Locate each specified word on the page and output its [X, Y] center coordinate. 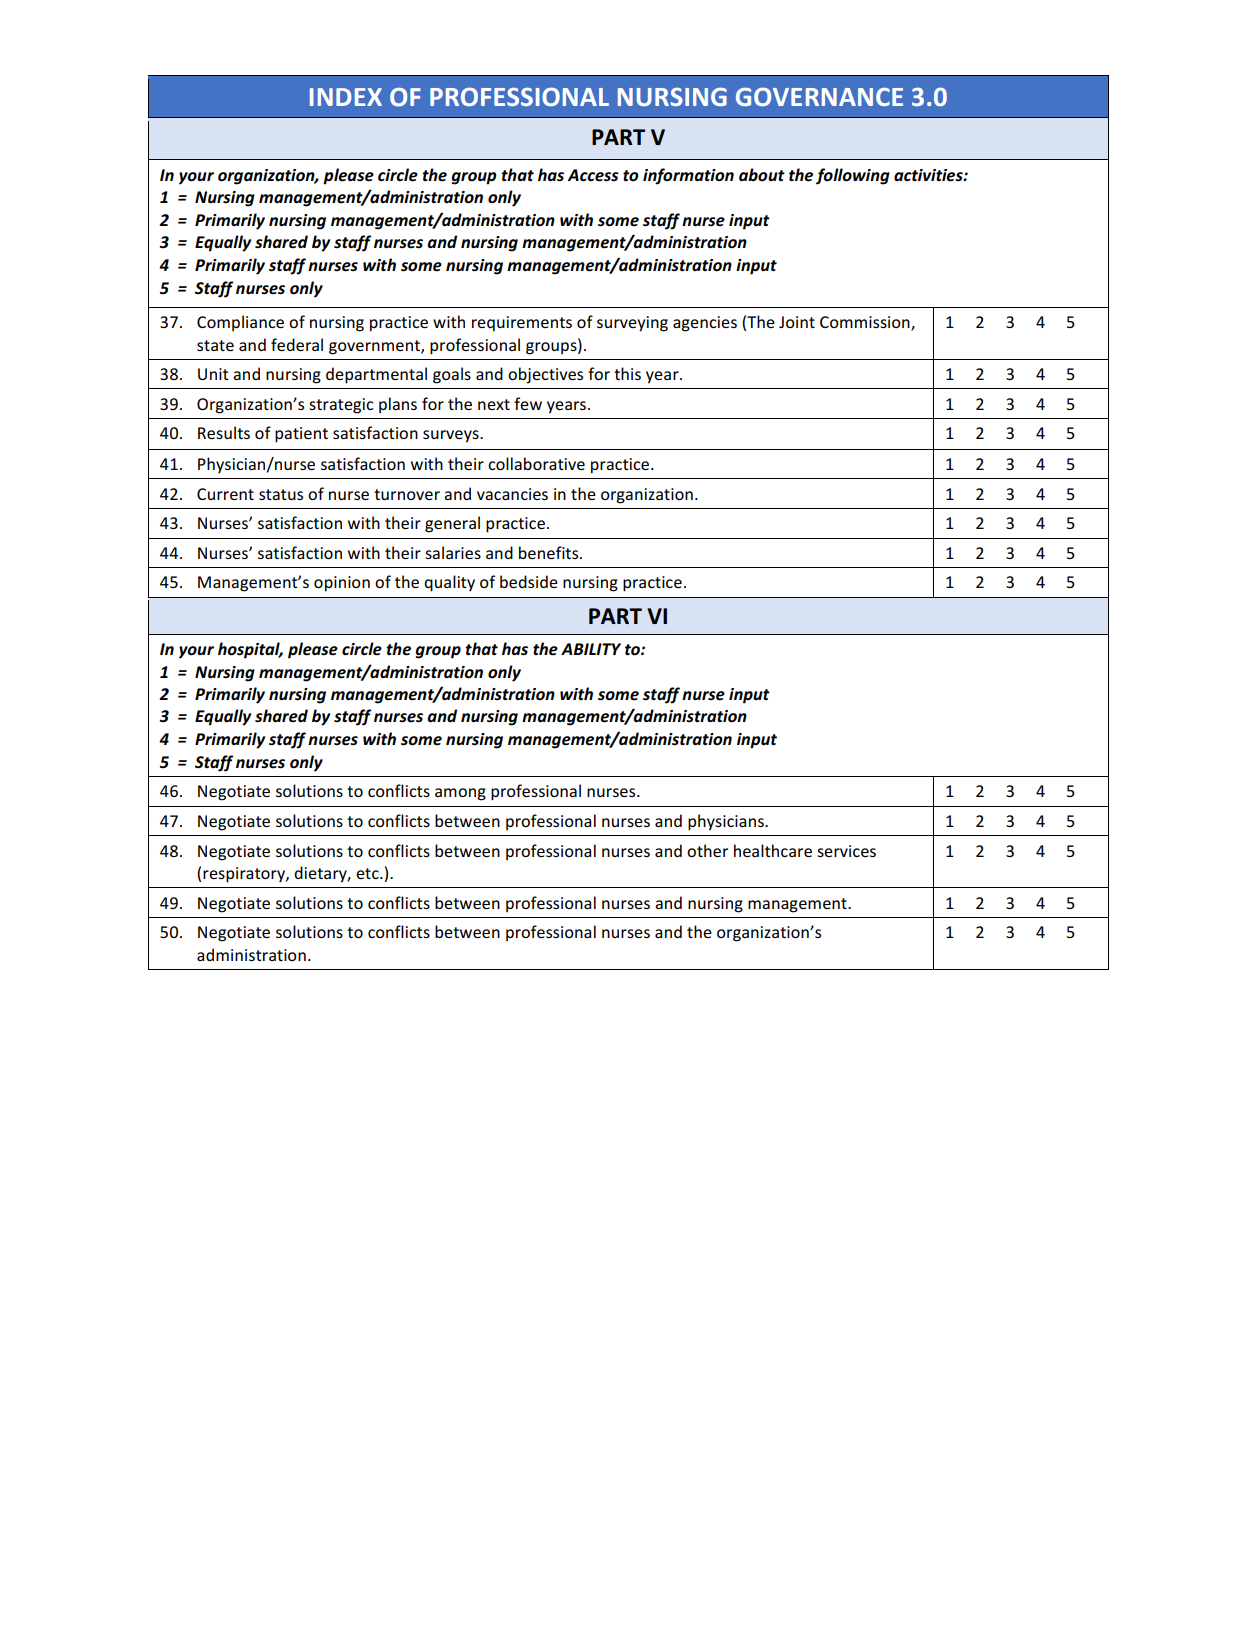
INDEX [346, 97]
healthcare [773, 850]
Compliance [240, 323]
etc [368, 873]
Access [593, 175]
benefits [550, 552]
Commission [866, 323]
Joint [797, 322]
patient [301, 435]
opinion [342, 584]
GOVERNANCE [819, 96]
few [528, 403]
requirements [522, 324]
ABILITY [591, 649]
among [460, 794]
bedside [529, 581]
